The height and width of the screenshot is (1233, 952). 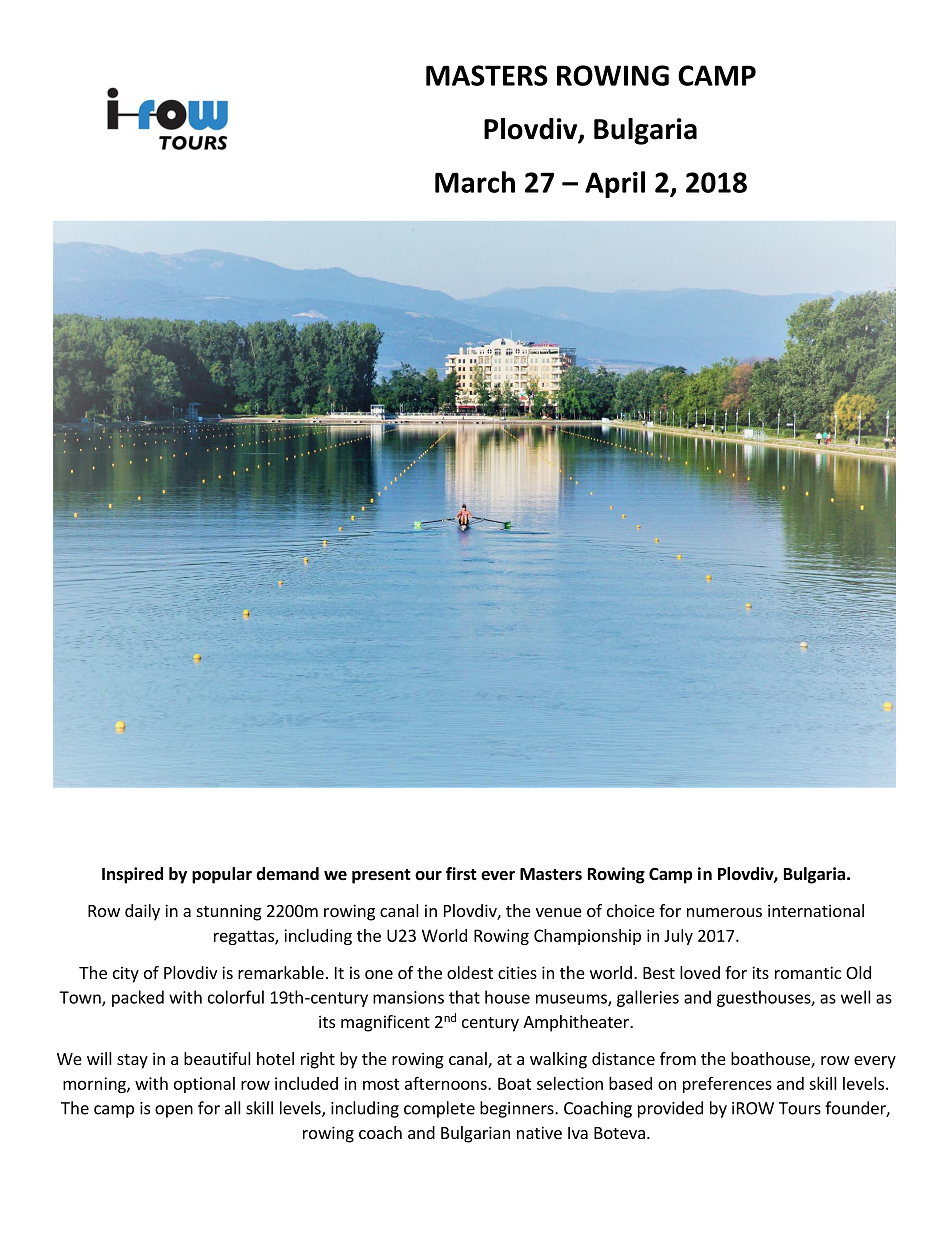 I want to click on present, so click(x=381, y=876).
